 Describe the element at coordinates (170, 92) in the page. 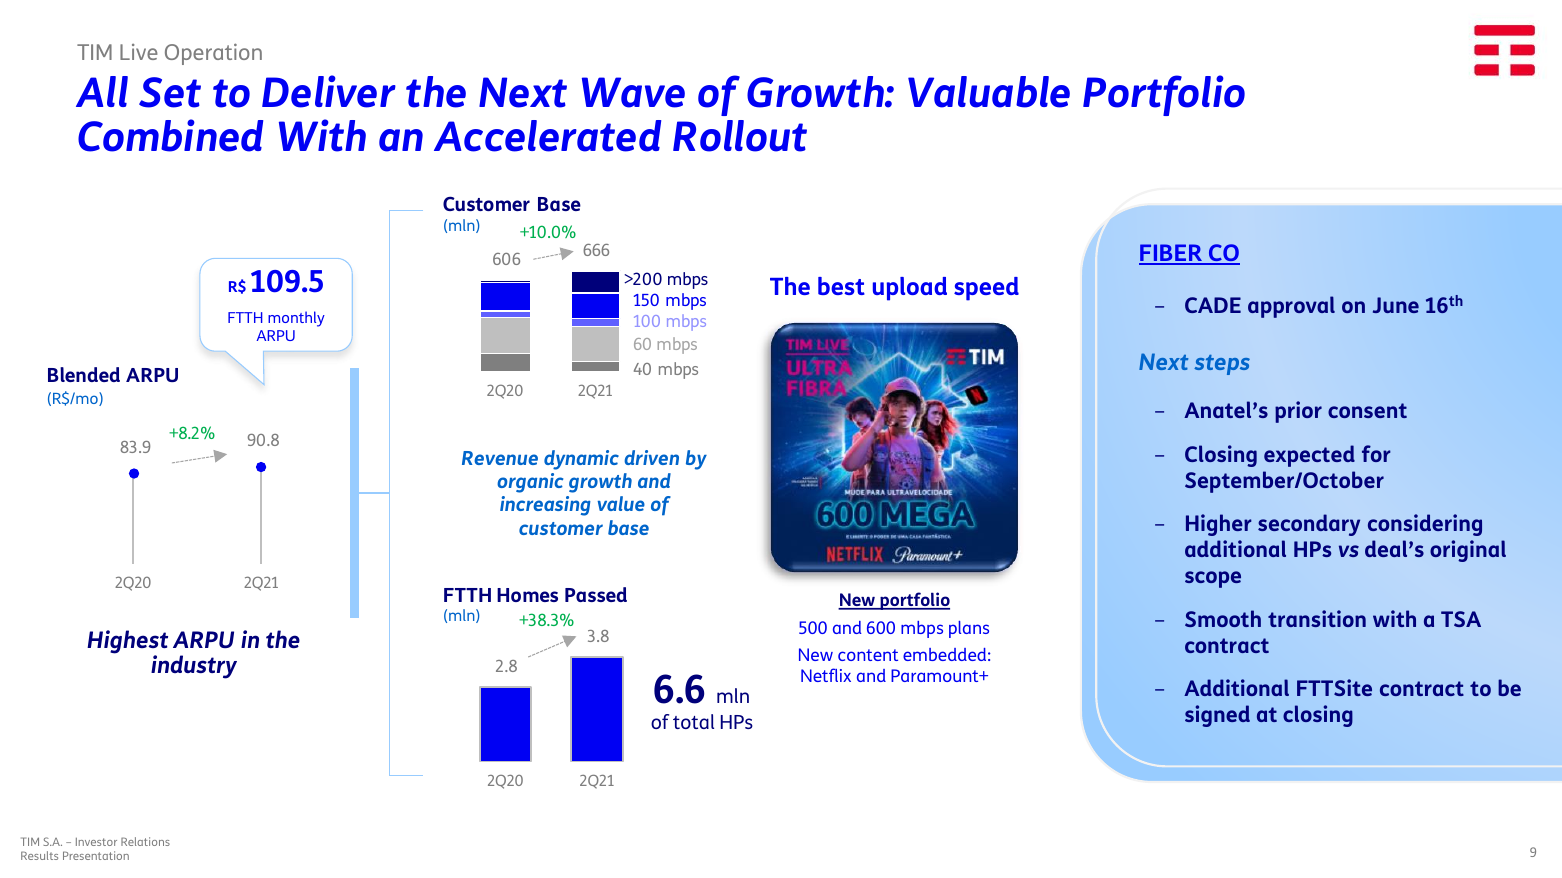

I see `Set` at that location.
